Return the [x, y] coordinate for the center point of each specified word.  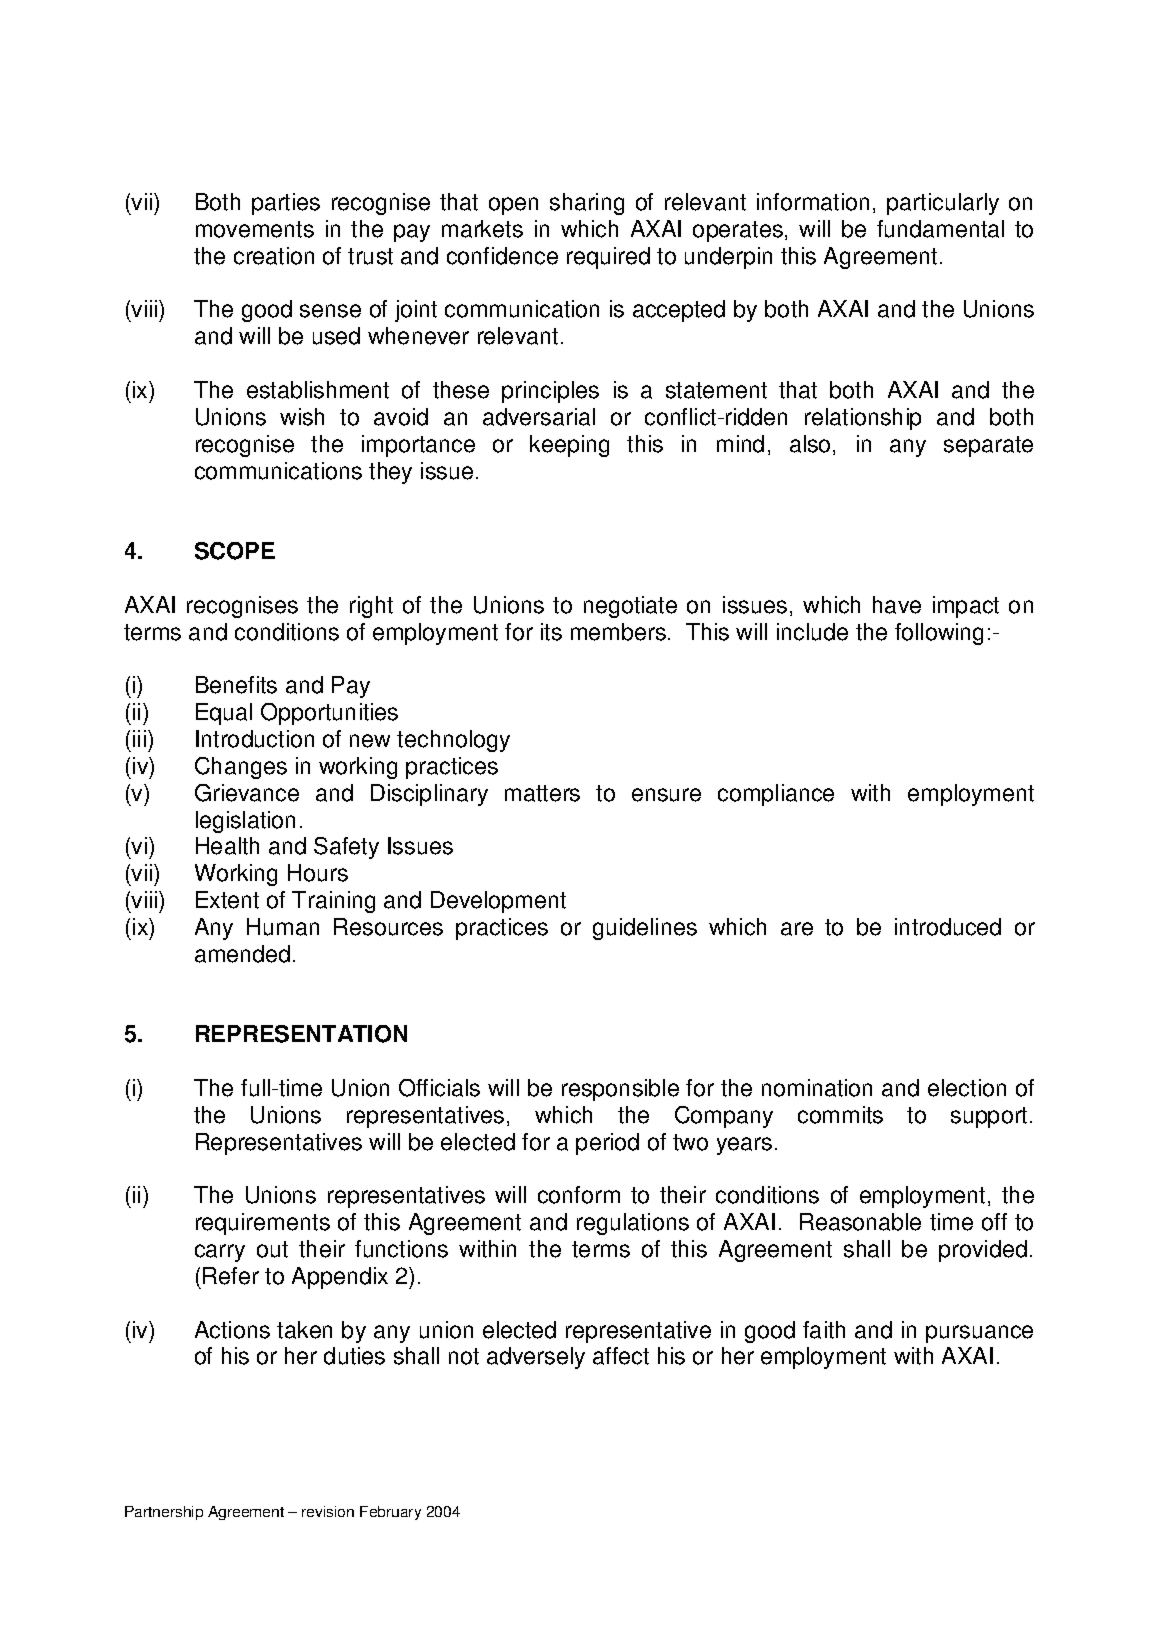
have [897, 605]
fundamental [940, 229]
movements [255, 229]
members [618, 632]
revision [328, 1511]
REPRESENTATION [301, 1034]
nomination [817, 1088]
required [608, 258]
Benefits [236, 685]
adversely [536, 1358]
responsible [620, 1090]
